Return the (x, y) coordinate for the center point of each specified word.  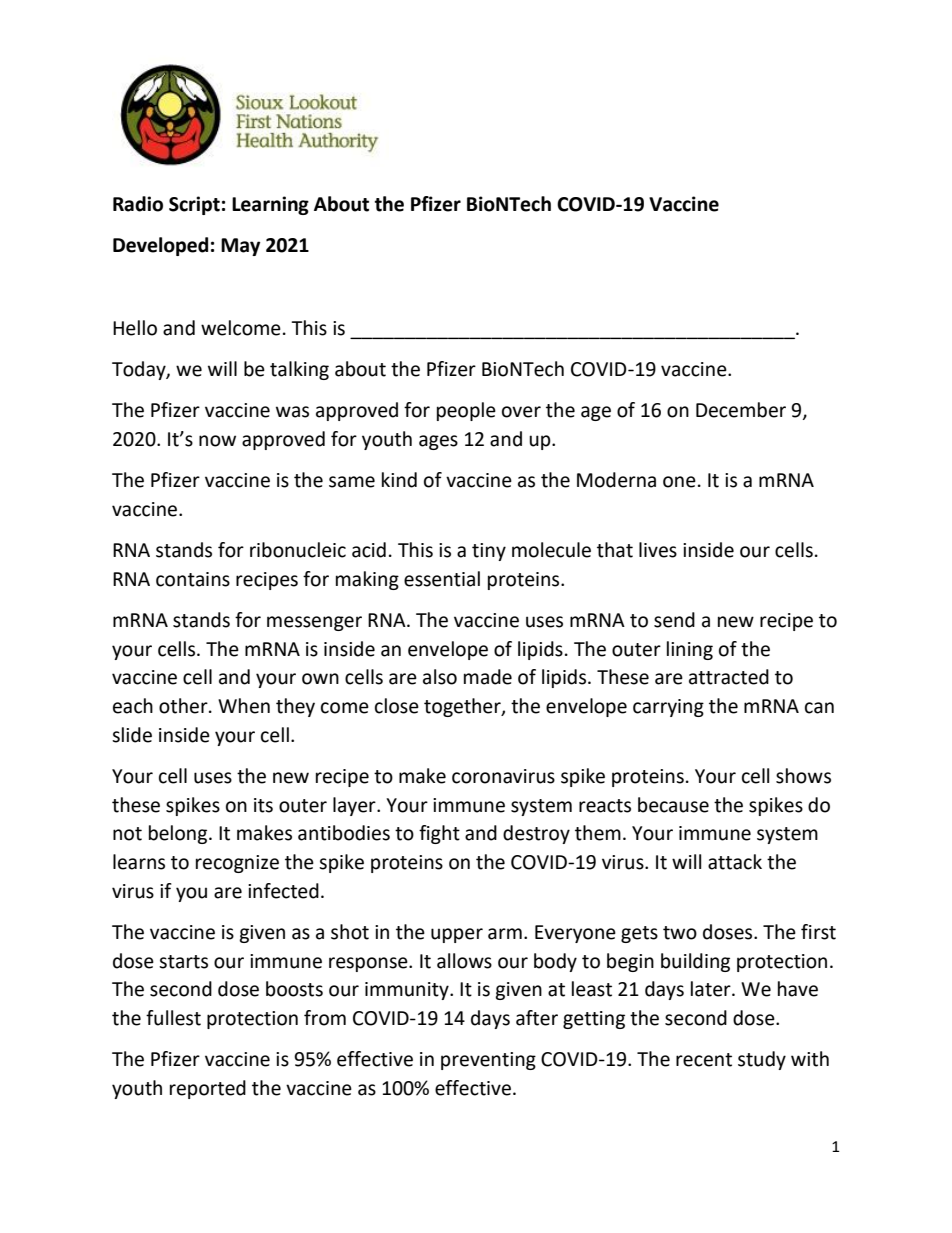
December (741, 410)
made (488, 677)
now (217, 441)
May (240, 247)
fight (439, 834)
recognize (237, 864)
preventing (488, 1061)
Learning (270, 205)
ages (438, 442)
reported (208, 1089)
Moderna (616, 480)
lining (690, 650)
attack (735, 862)
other (184, 706)
